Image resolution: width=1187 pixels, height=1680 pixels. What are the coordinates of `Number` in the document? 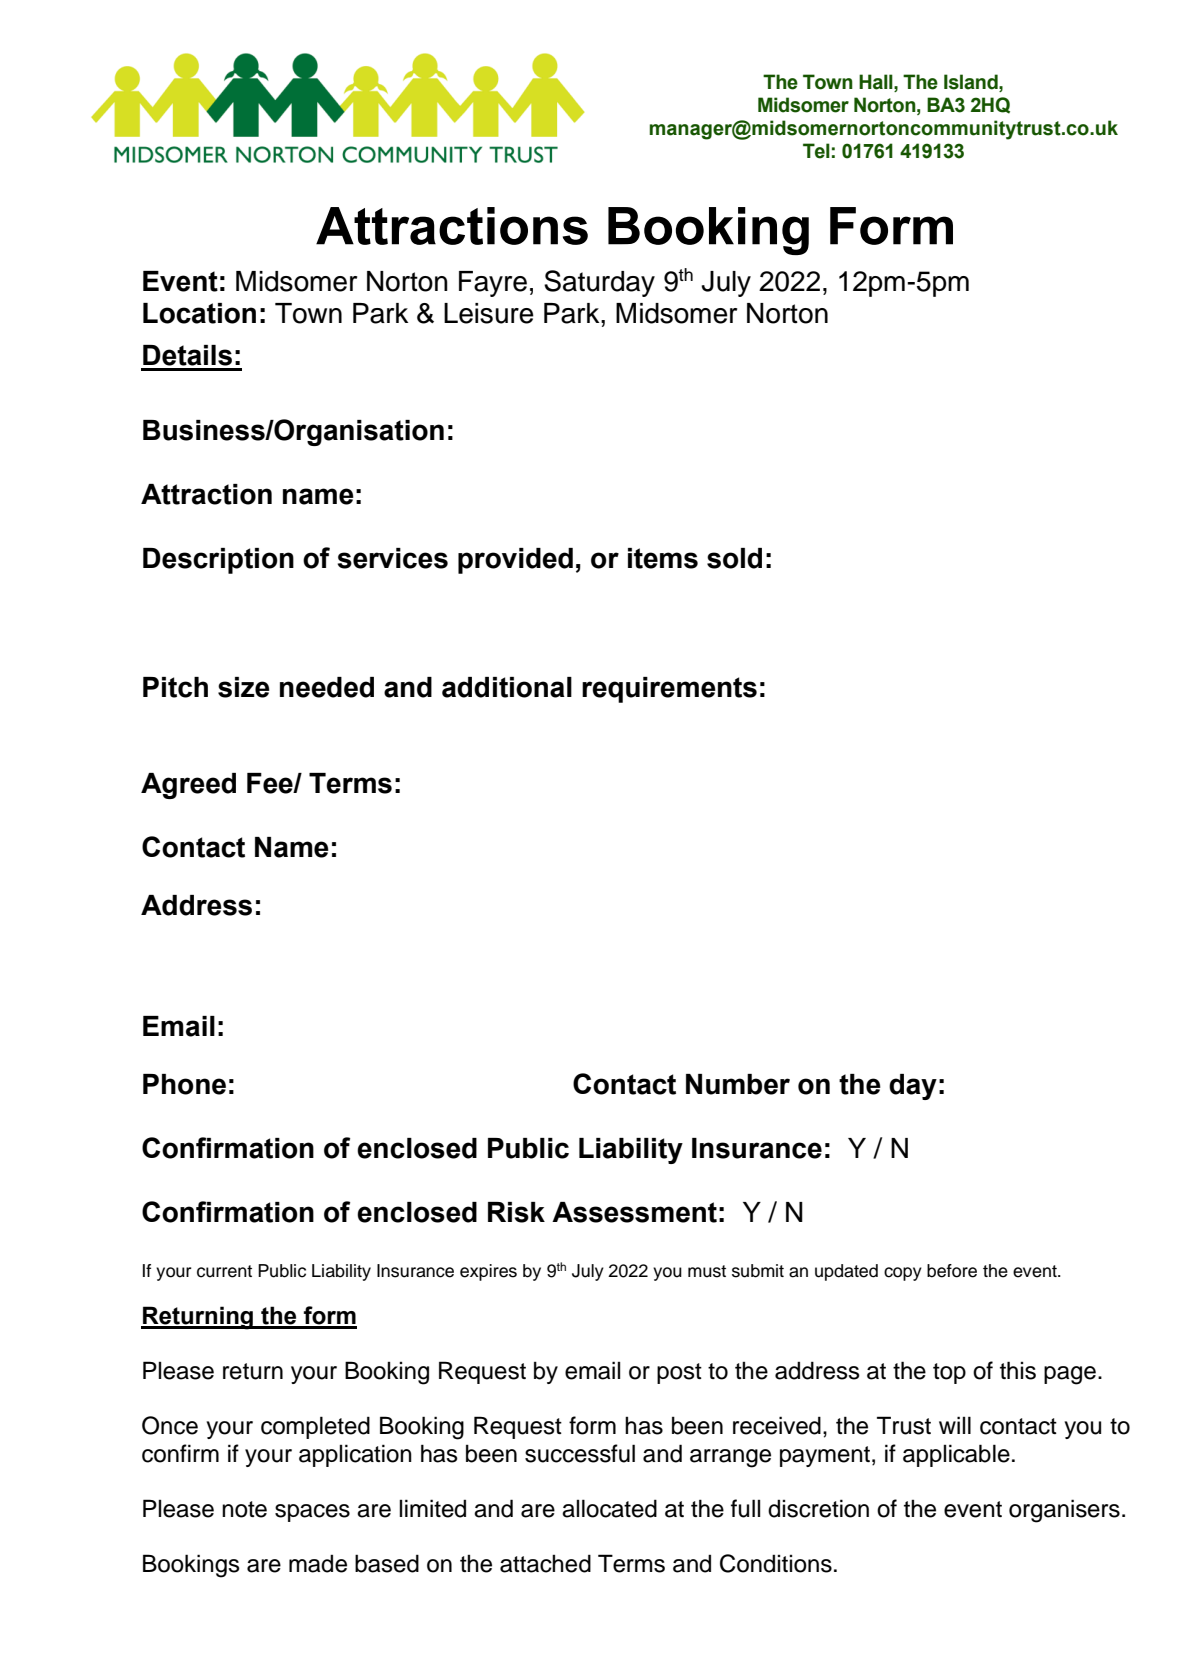 It's located at (738, 1084).
